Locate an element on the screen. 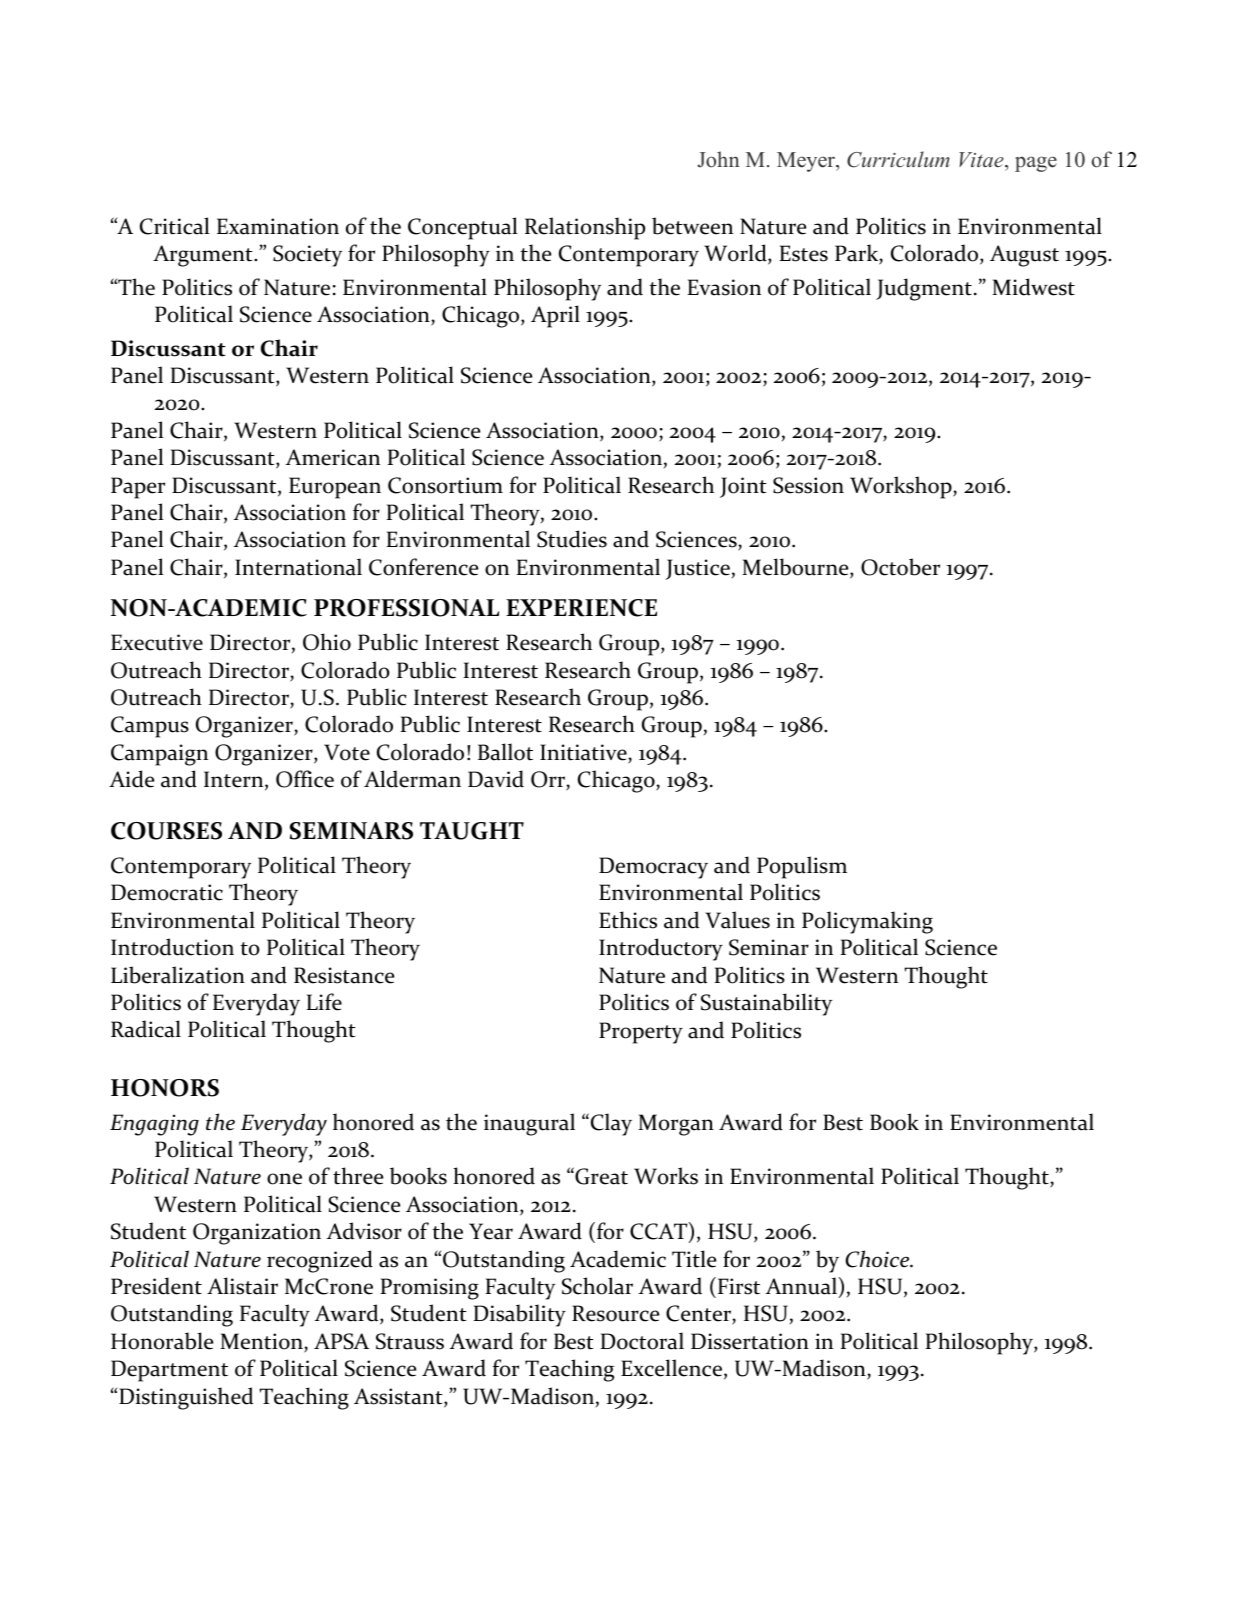 This screenshot has height=1615, width=1248. Introductory is located at coordinates (661, 949).
